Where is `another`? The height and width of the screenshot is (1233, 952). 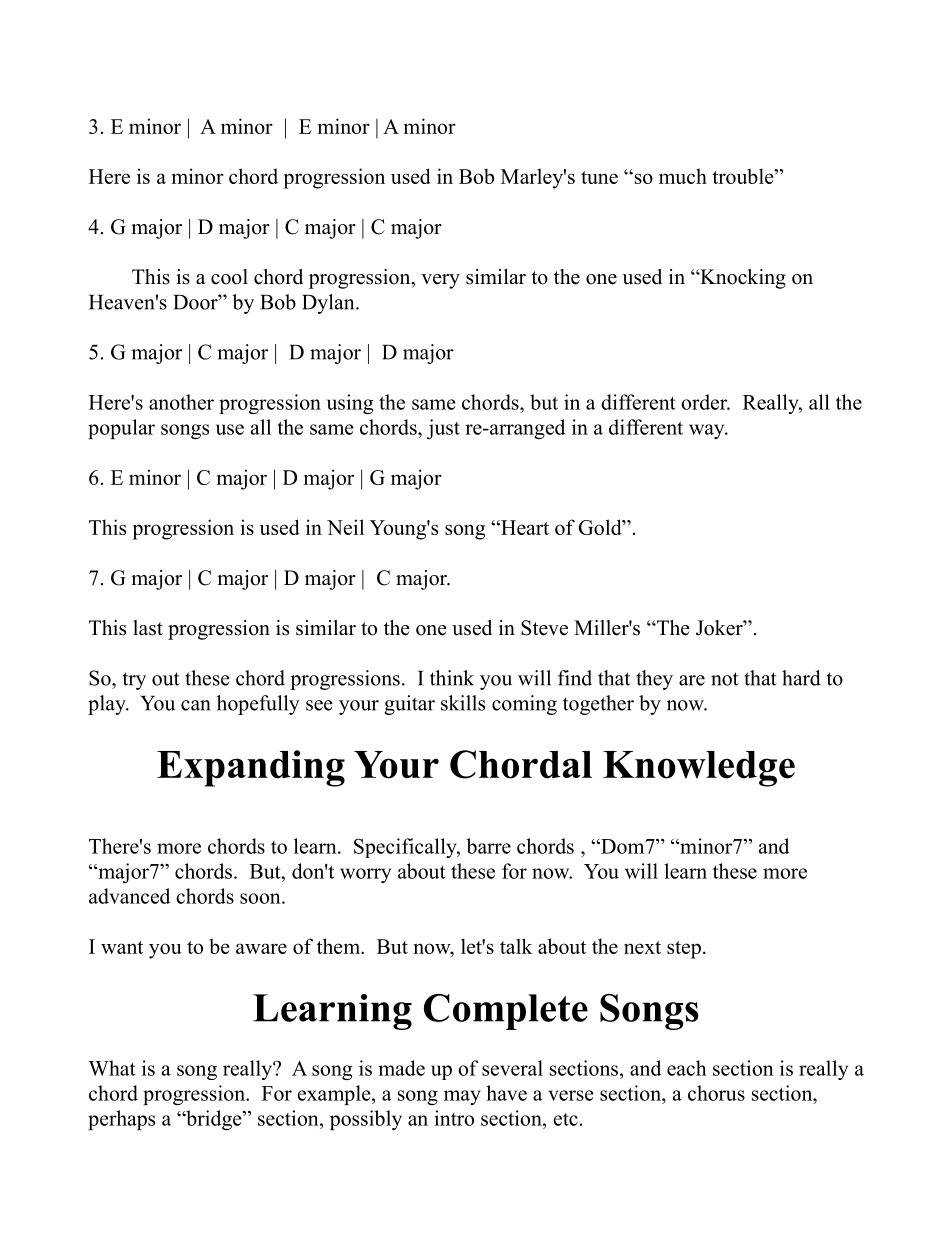
another is located at coordinates (181, 402).
